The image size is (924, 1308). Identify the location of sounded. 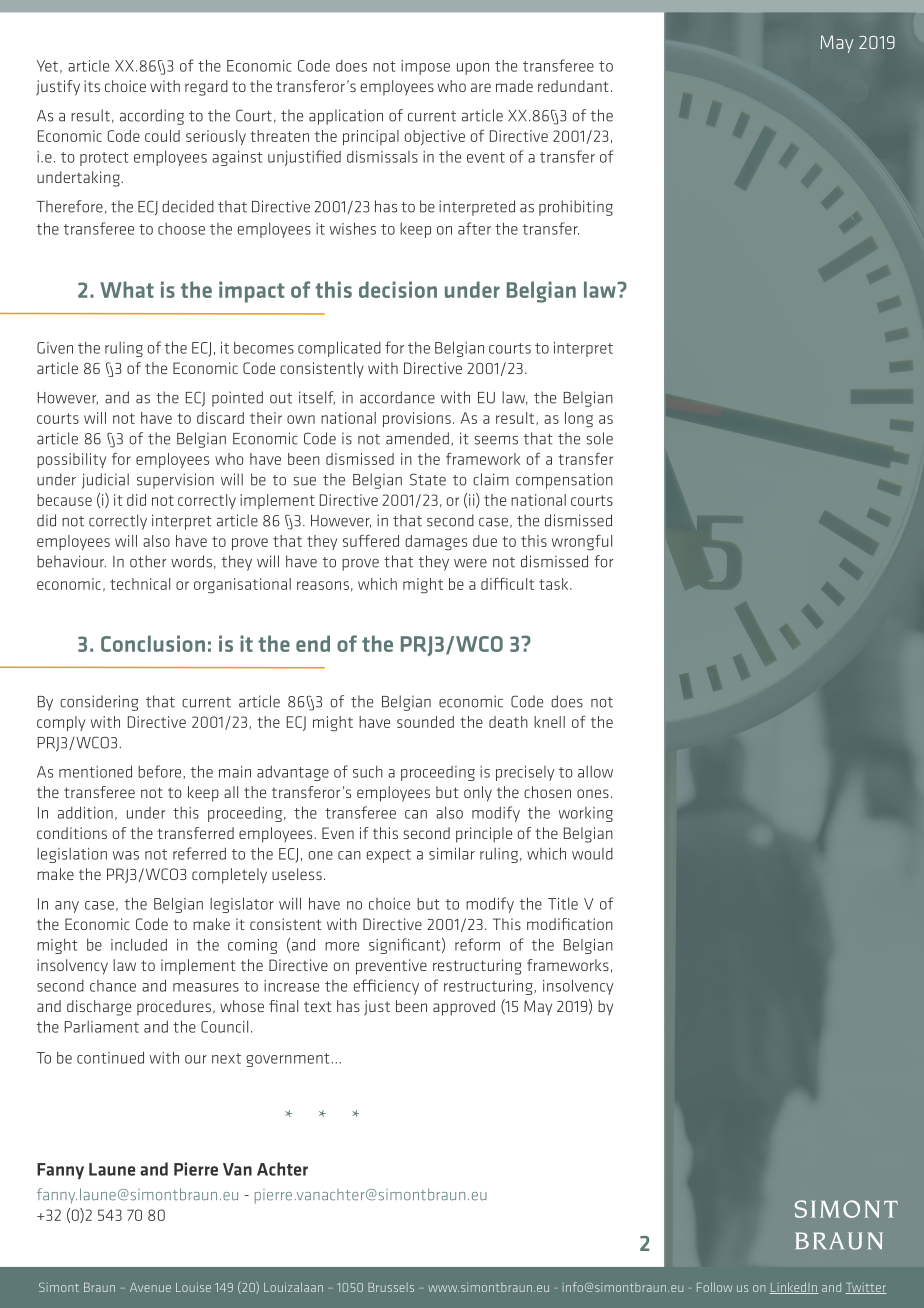
(425, 722).
